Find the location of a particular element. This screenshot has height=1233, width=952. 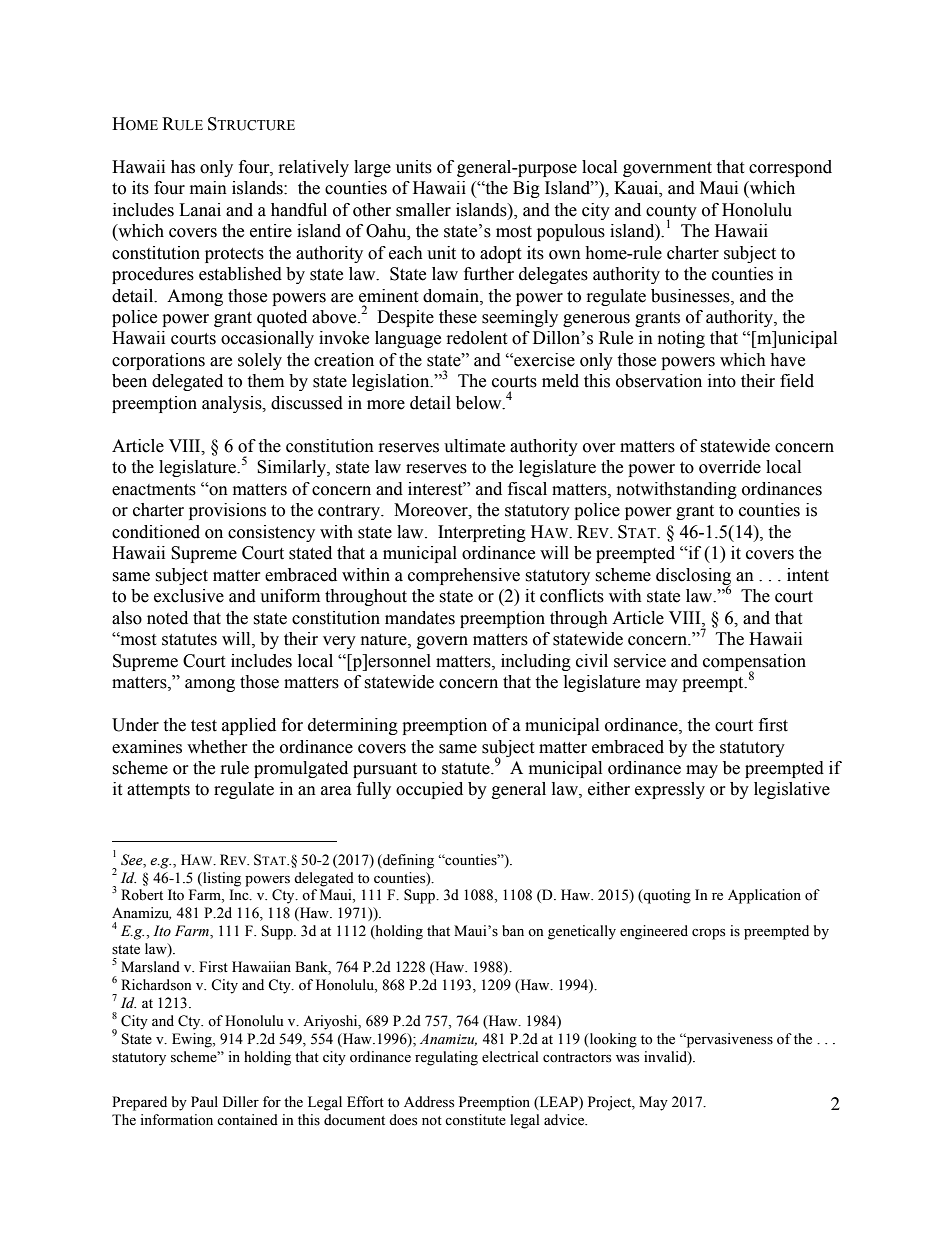

expressly is located at coordinates (670, 790).
